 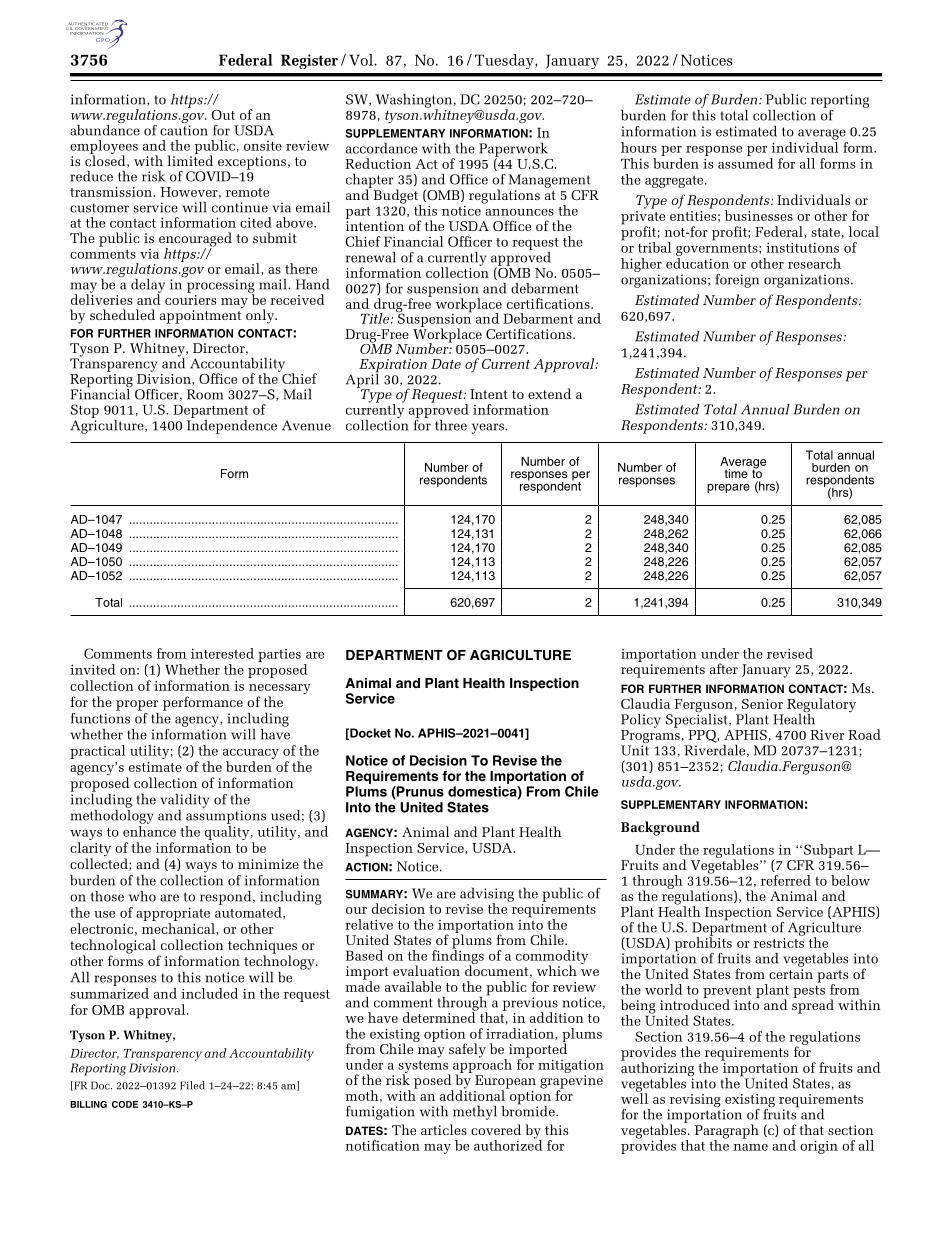 I want to click on interested, so click(x=222, y=653).
